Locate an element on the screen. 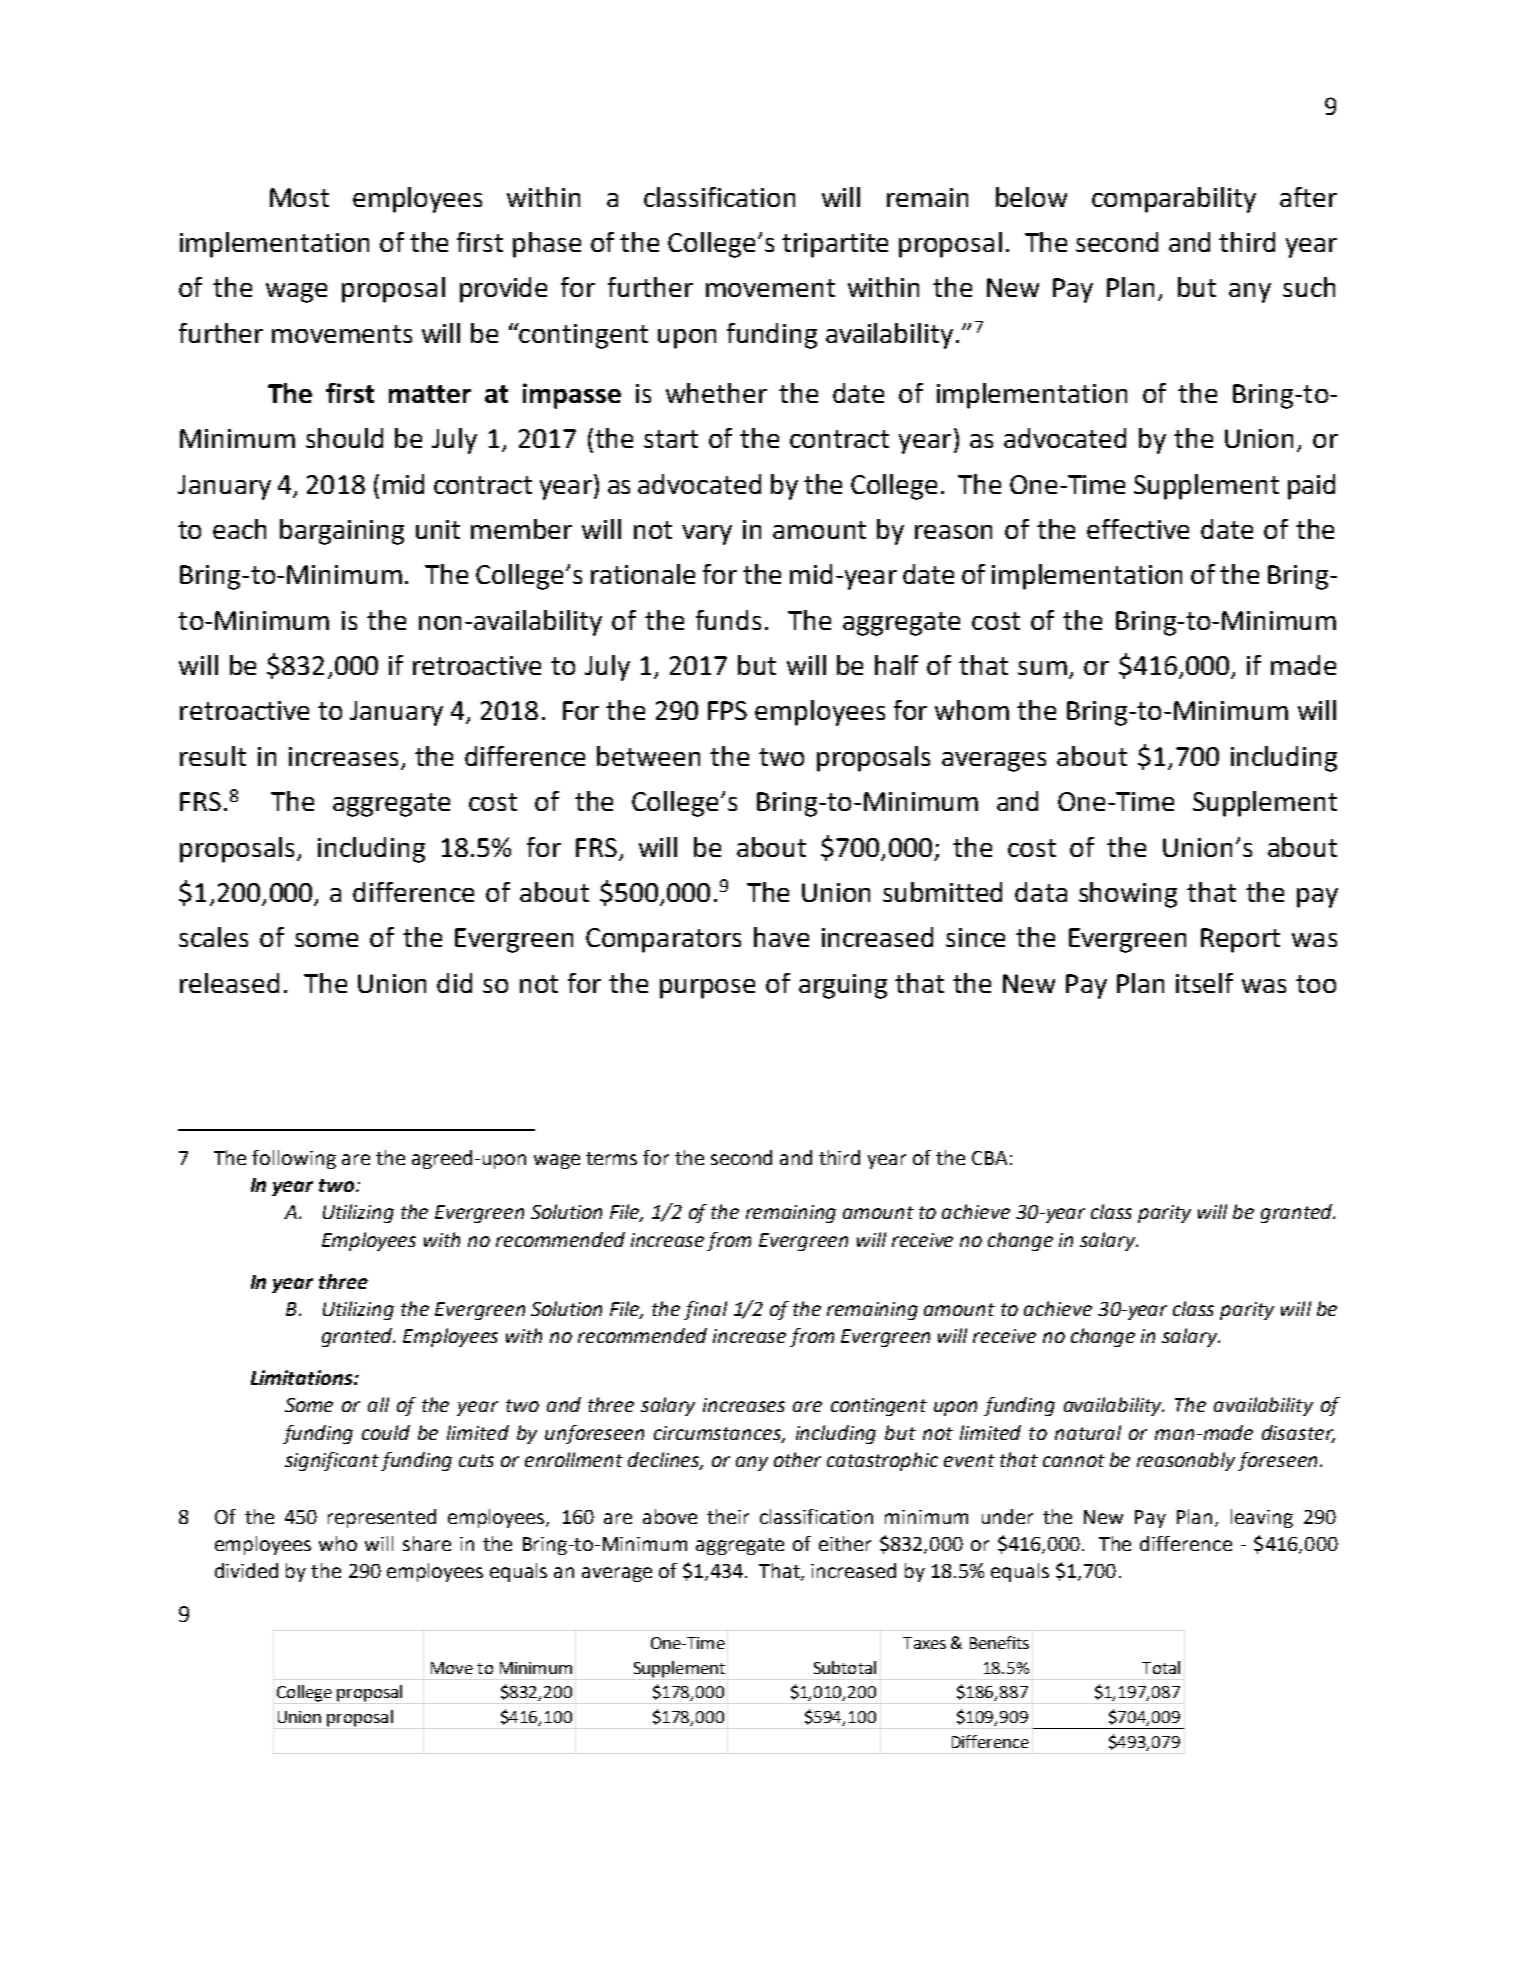 The image size is (1516, 1962). bargaining is located at coordinates (342, 532).
